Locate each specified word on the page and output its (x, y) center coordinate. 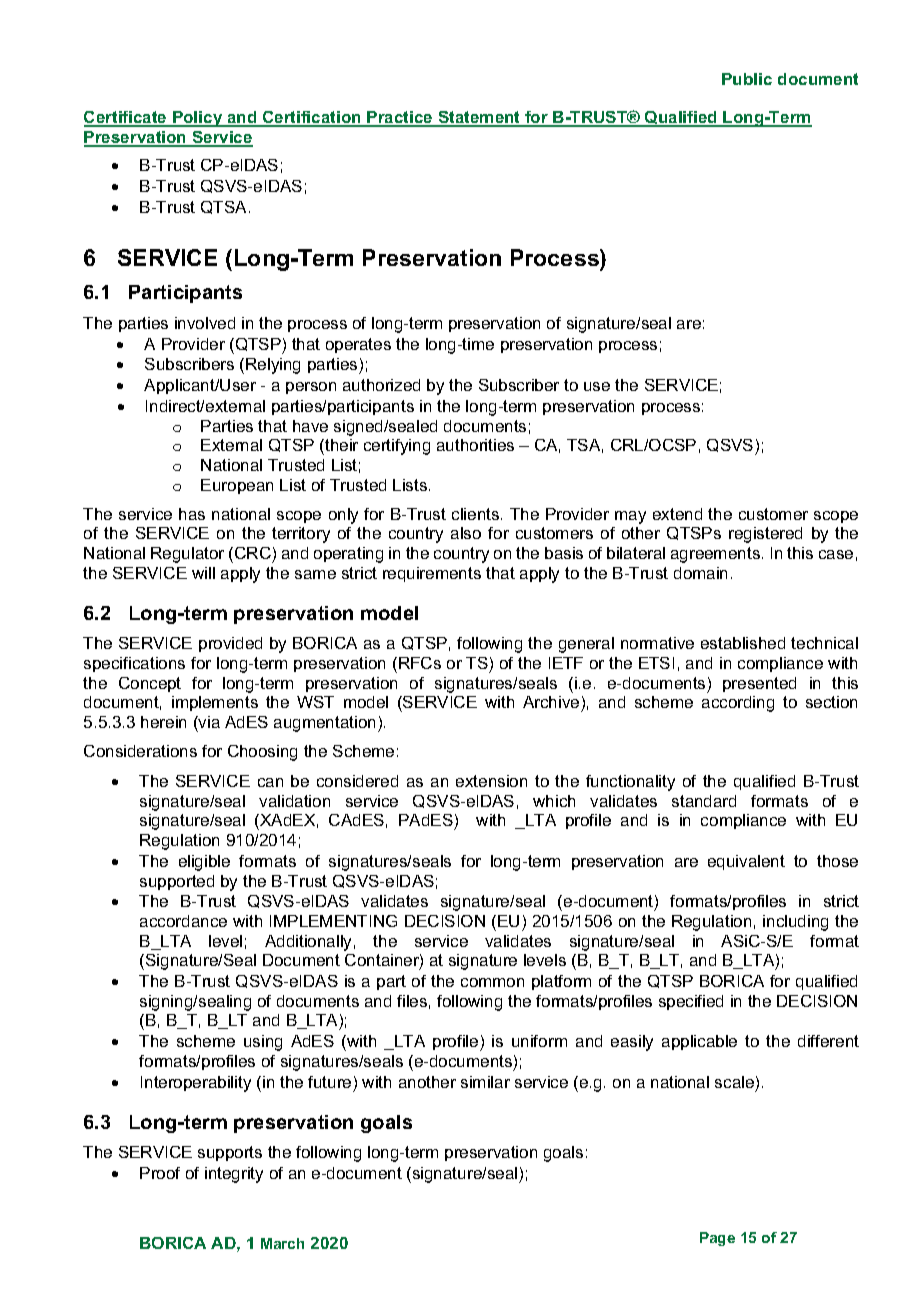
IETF (566, 663)
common (492, 982)
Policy (198, 119)
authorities (475, 445)
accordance (183, 921)
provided (230, 644)
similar (485, 1082)
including (795, 923)
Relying (273, 366)
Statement (479, 118)
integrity (234, 1175)
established (743, 643)
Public (747, 79)
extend (677, 514)
